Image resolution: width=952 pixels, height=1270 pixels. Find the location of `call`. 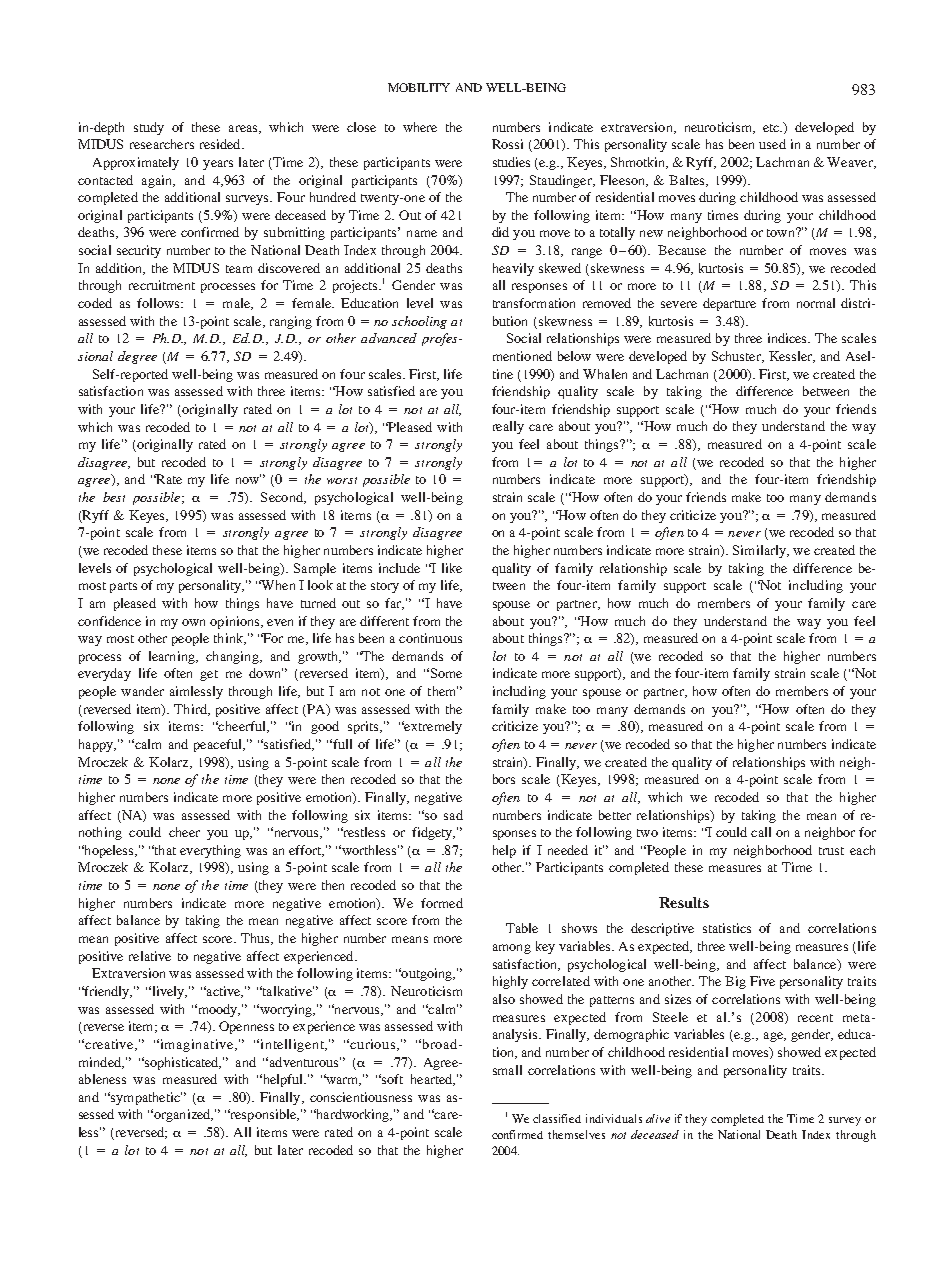

call is located at coordinates (761, 832).
